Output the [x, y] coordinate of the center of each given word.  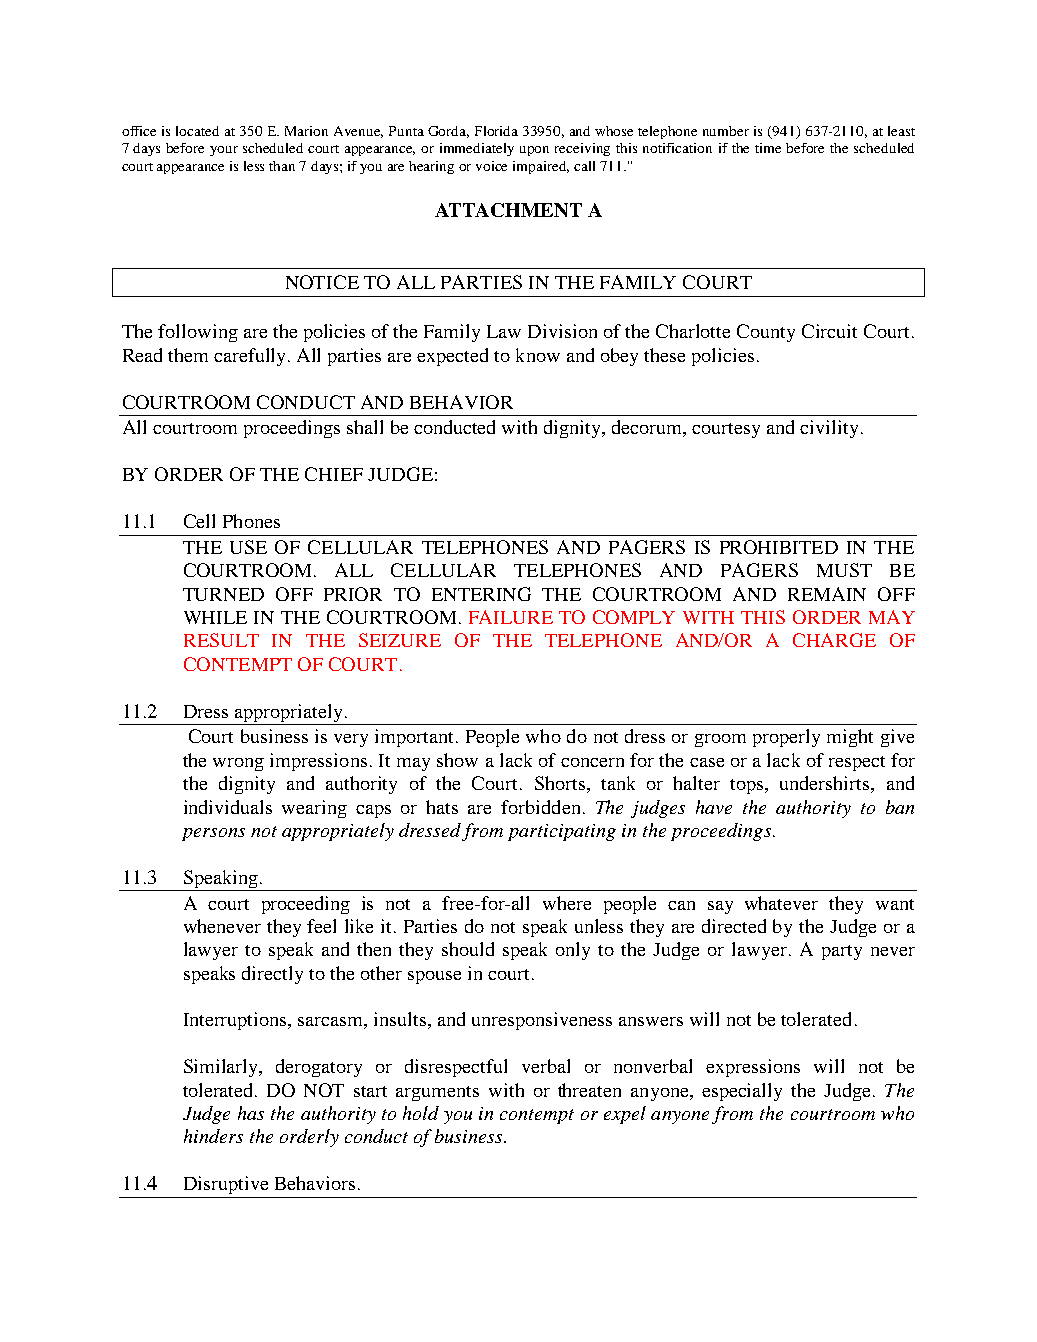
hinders [213, 1136]
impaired [541, 167]
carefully [251, 357]
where [567, 903]
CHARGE [834, 640]
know [538, 355]
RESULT [221, 640]
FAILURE [511, 617]
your [224, 151]
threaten [589, 1090]
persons [213, 834]
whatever [781, 903]
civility [829, 429]
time [768, 148]
